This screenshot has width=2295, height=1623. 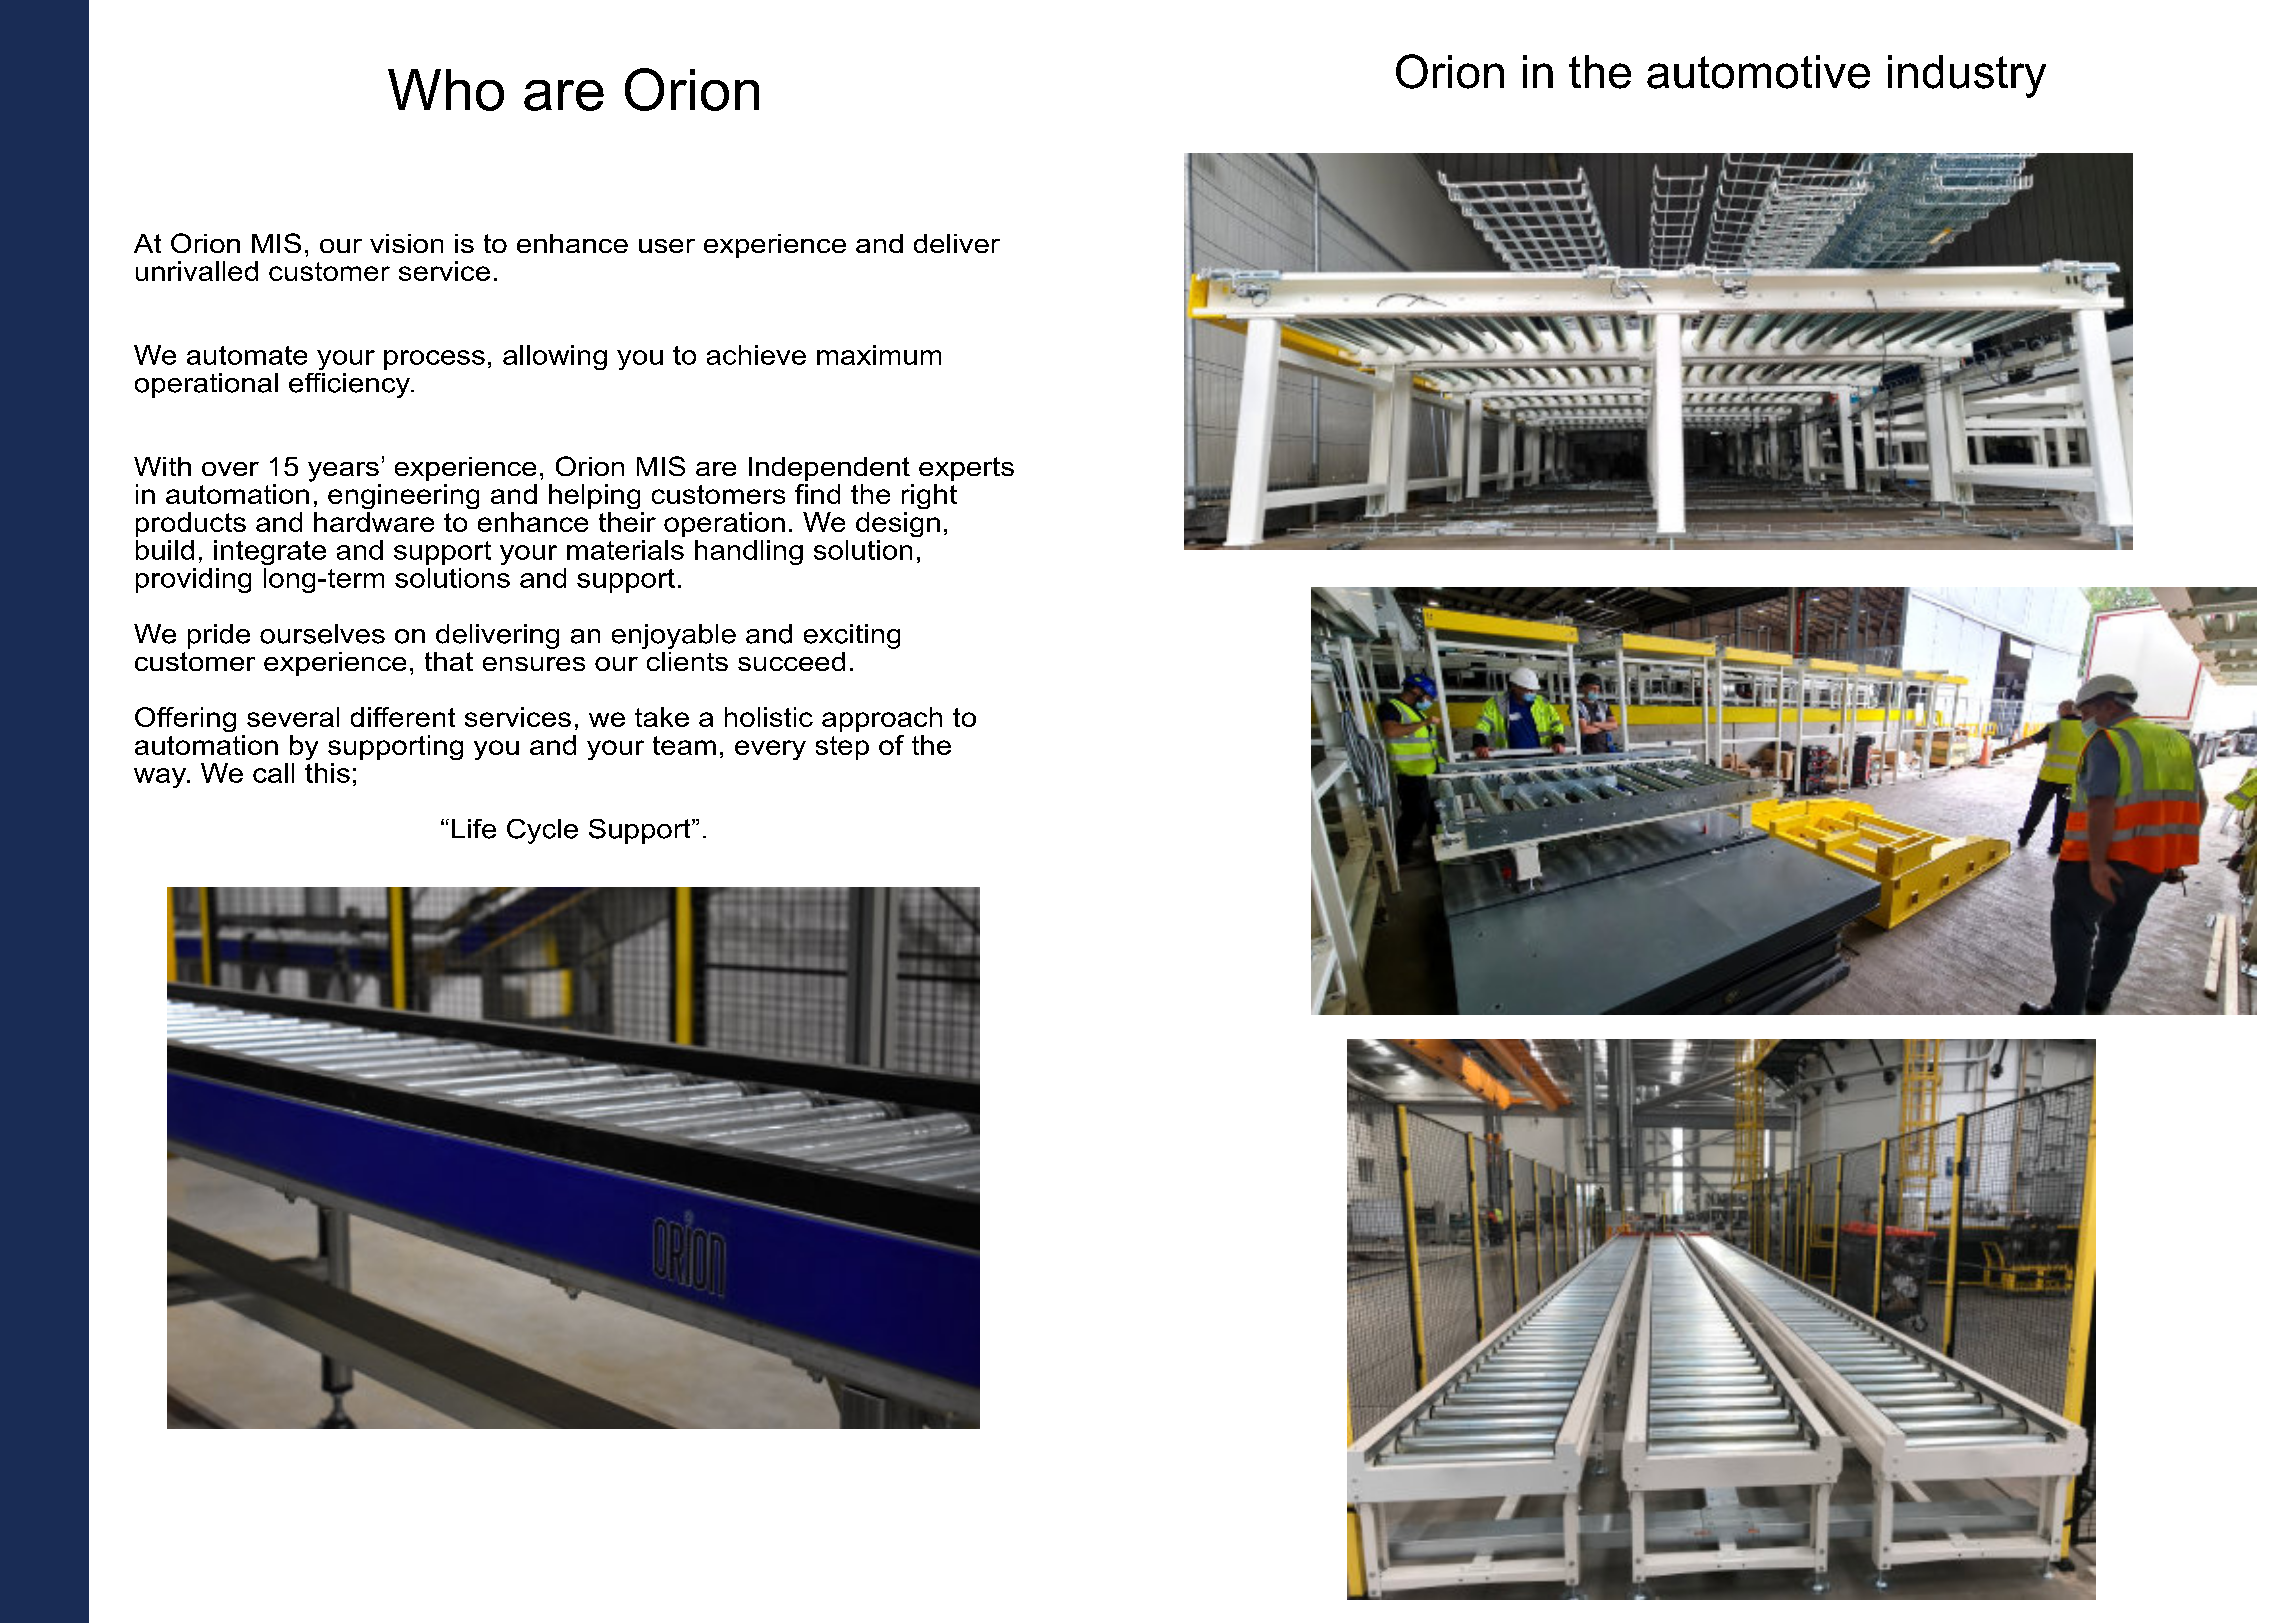 What do you see at coordinates (446, 90) in the screenshot?
I see `Who` at bounding box center [446, 90].
